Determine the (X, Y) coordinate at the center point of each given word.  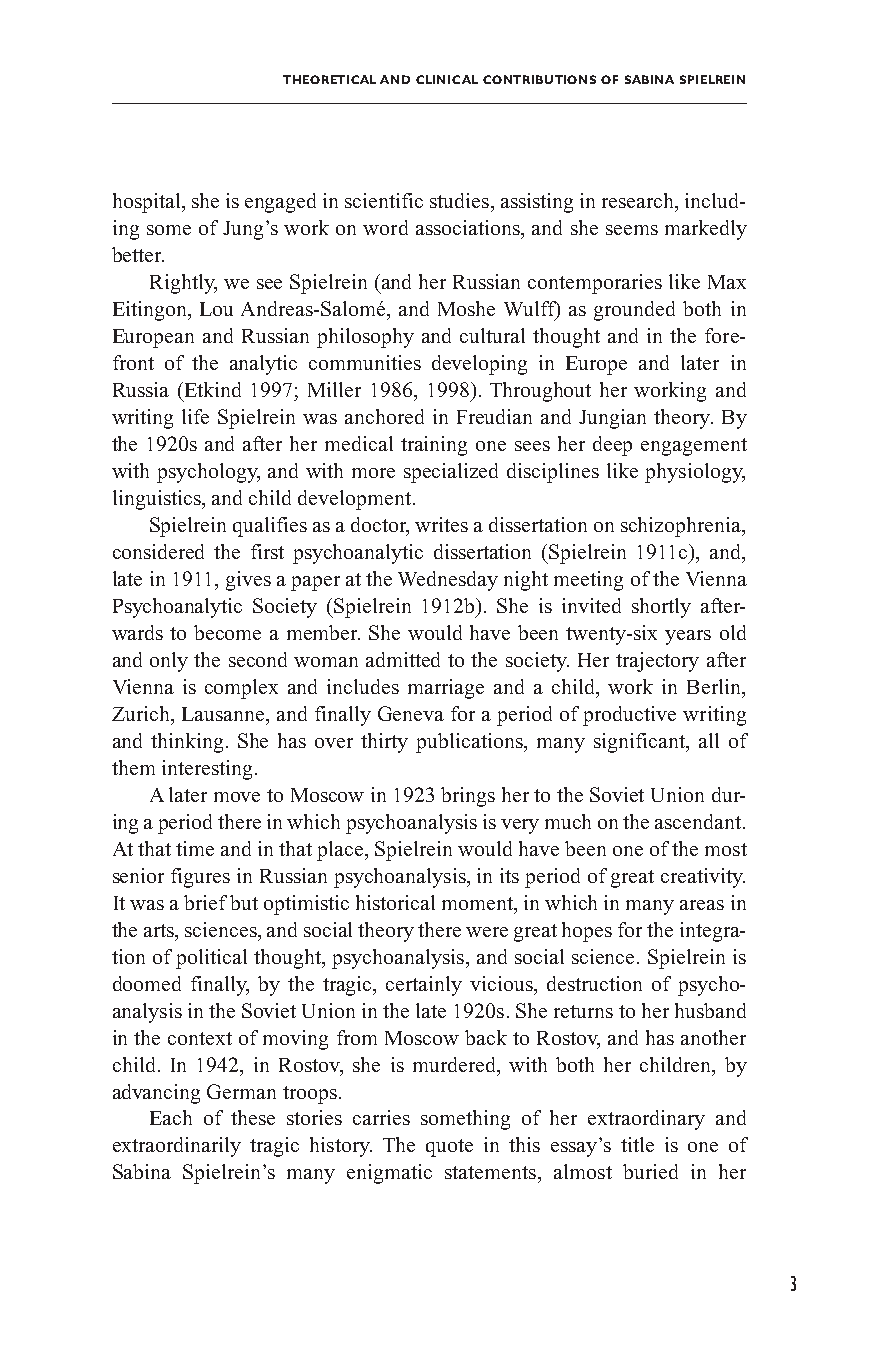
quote (449, 1148)
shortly (661, 608)
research (639, 202)
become (227, 632)
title (637, 1144)
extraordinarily (177, 1147)
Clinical (447, 79)
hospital (148, 203)
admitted (403, 659)
